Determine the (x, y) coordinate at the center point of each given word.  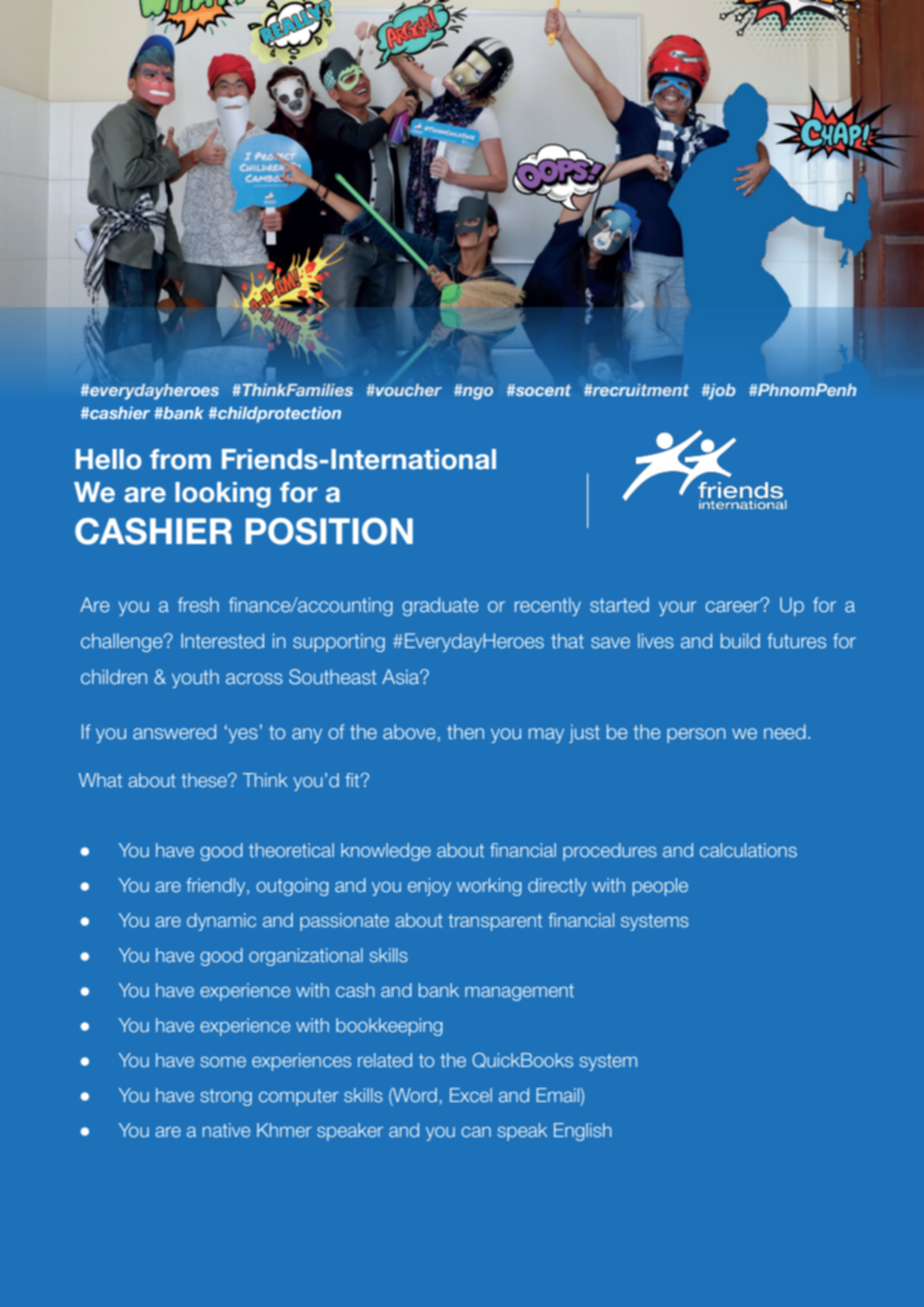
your (677, 608)
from (180, 459)
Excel (471, 1095)
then (465, 732)
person (696, 735)
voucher (408, 390)
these (205, 780)
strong (226, 1097)
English (583, 1132)
